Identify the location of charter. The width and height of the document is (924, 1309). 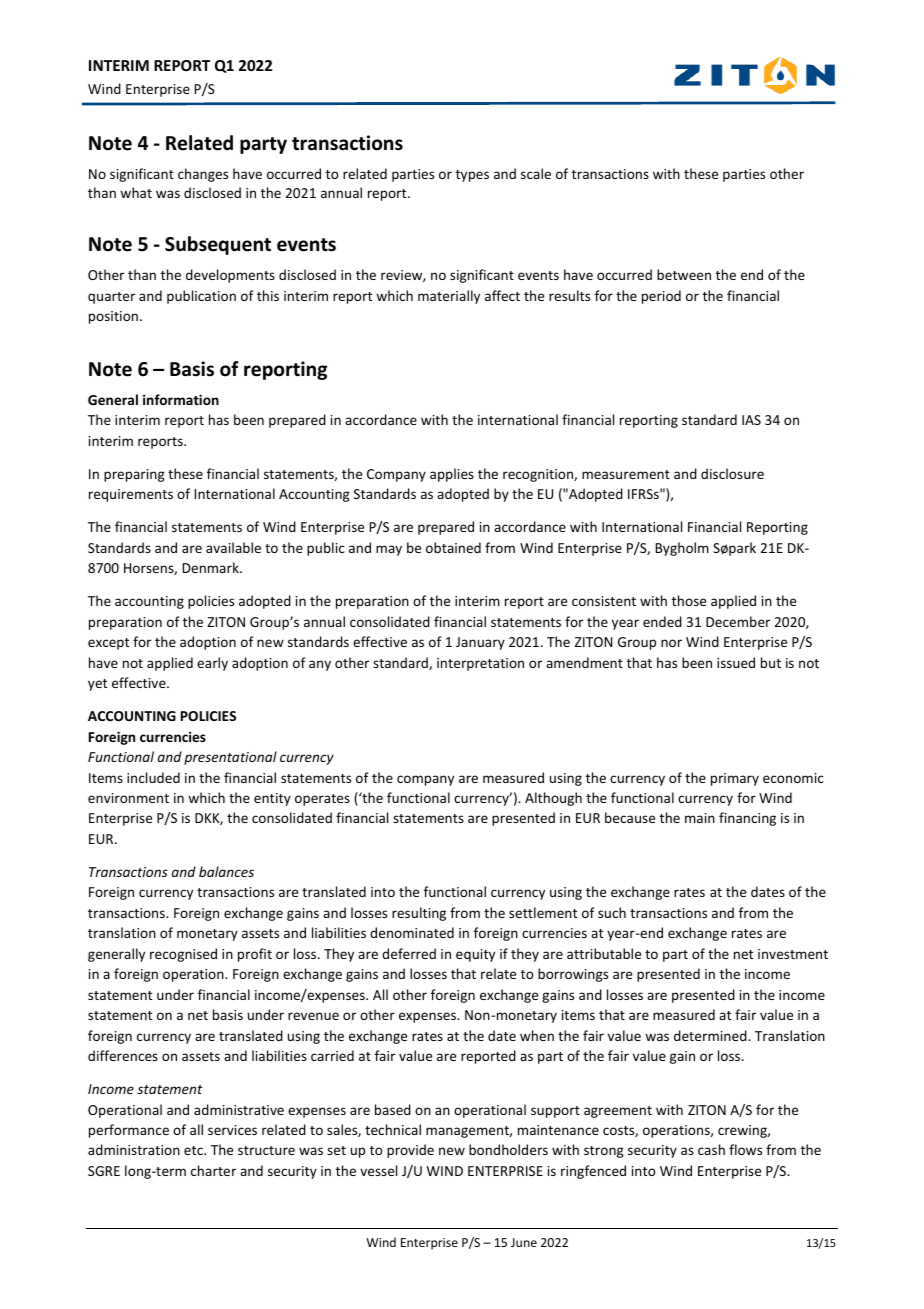
(213, 1170).
